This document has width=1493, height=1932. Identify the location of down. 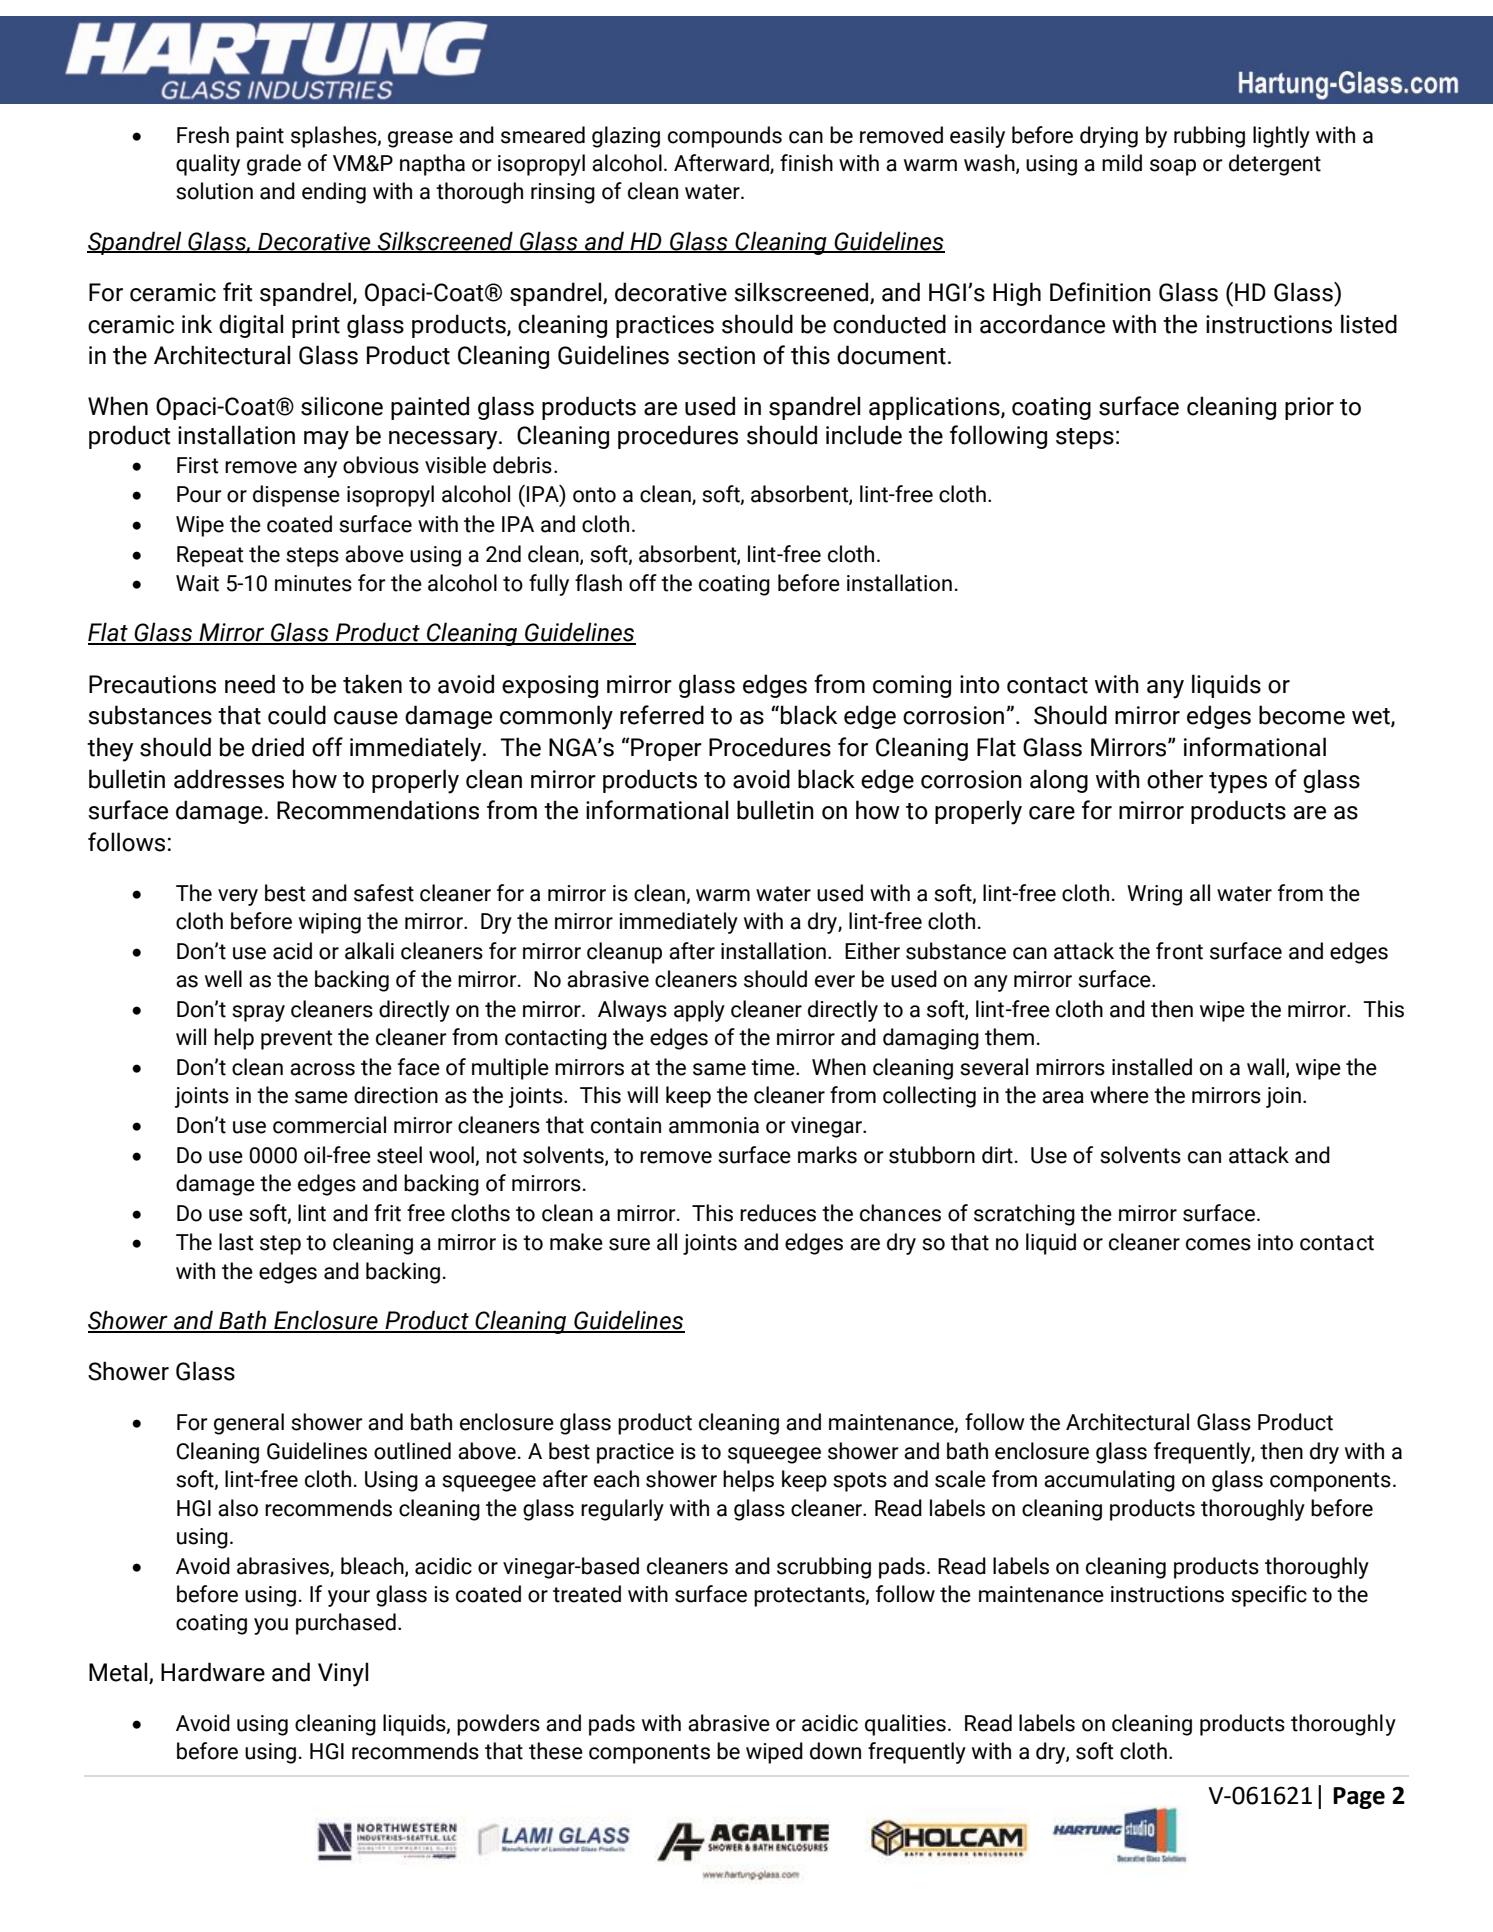
(835, 1751).
